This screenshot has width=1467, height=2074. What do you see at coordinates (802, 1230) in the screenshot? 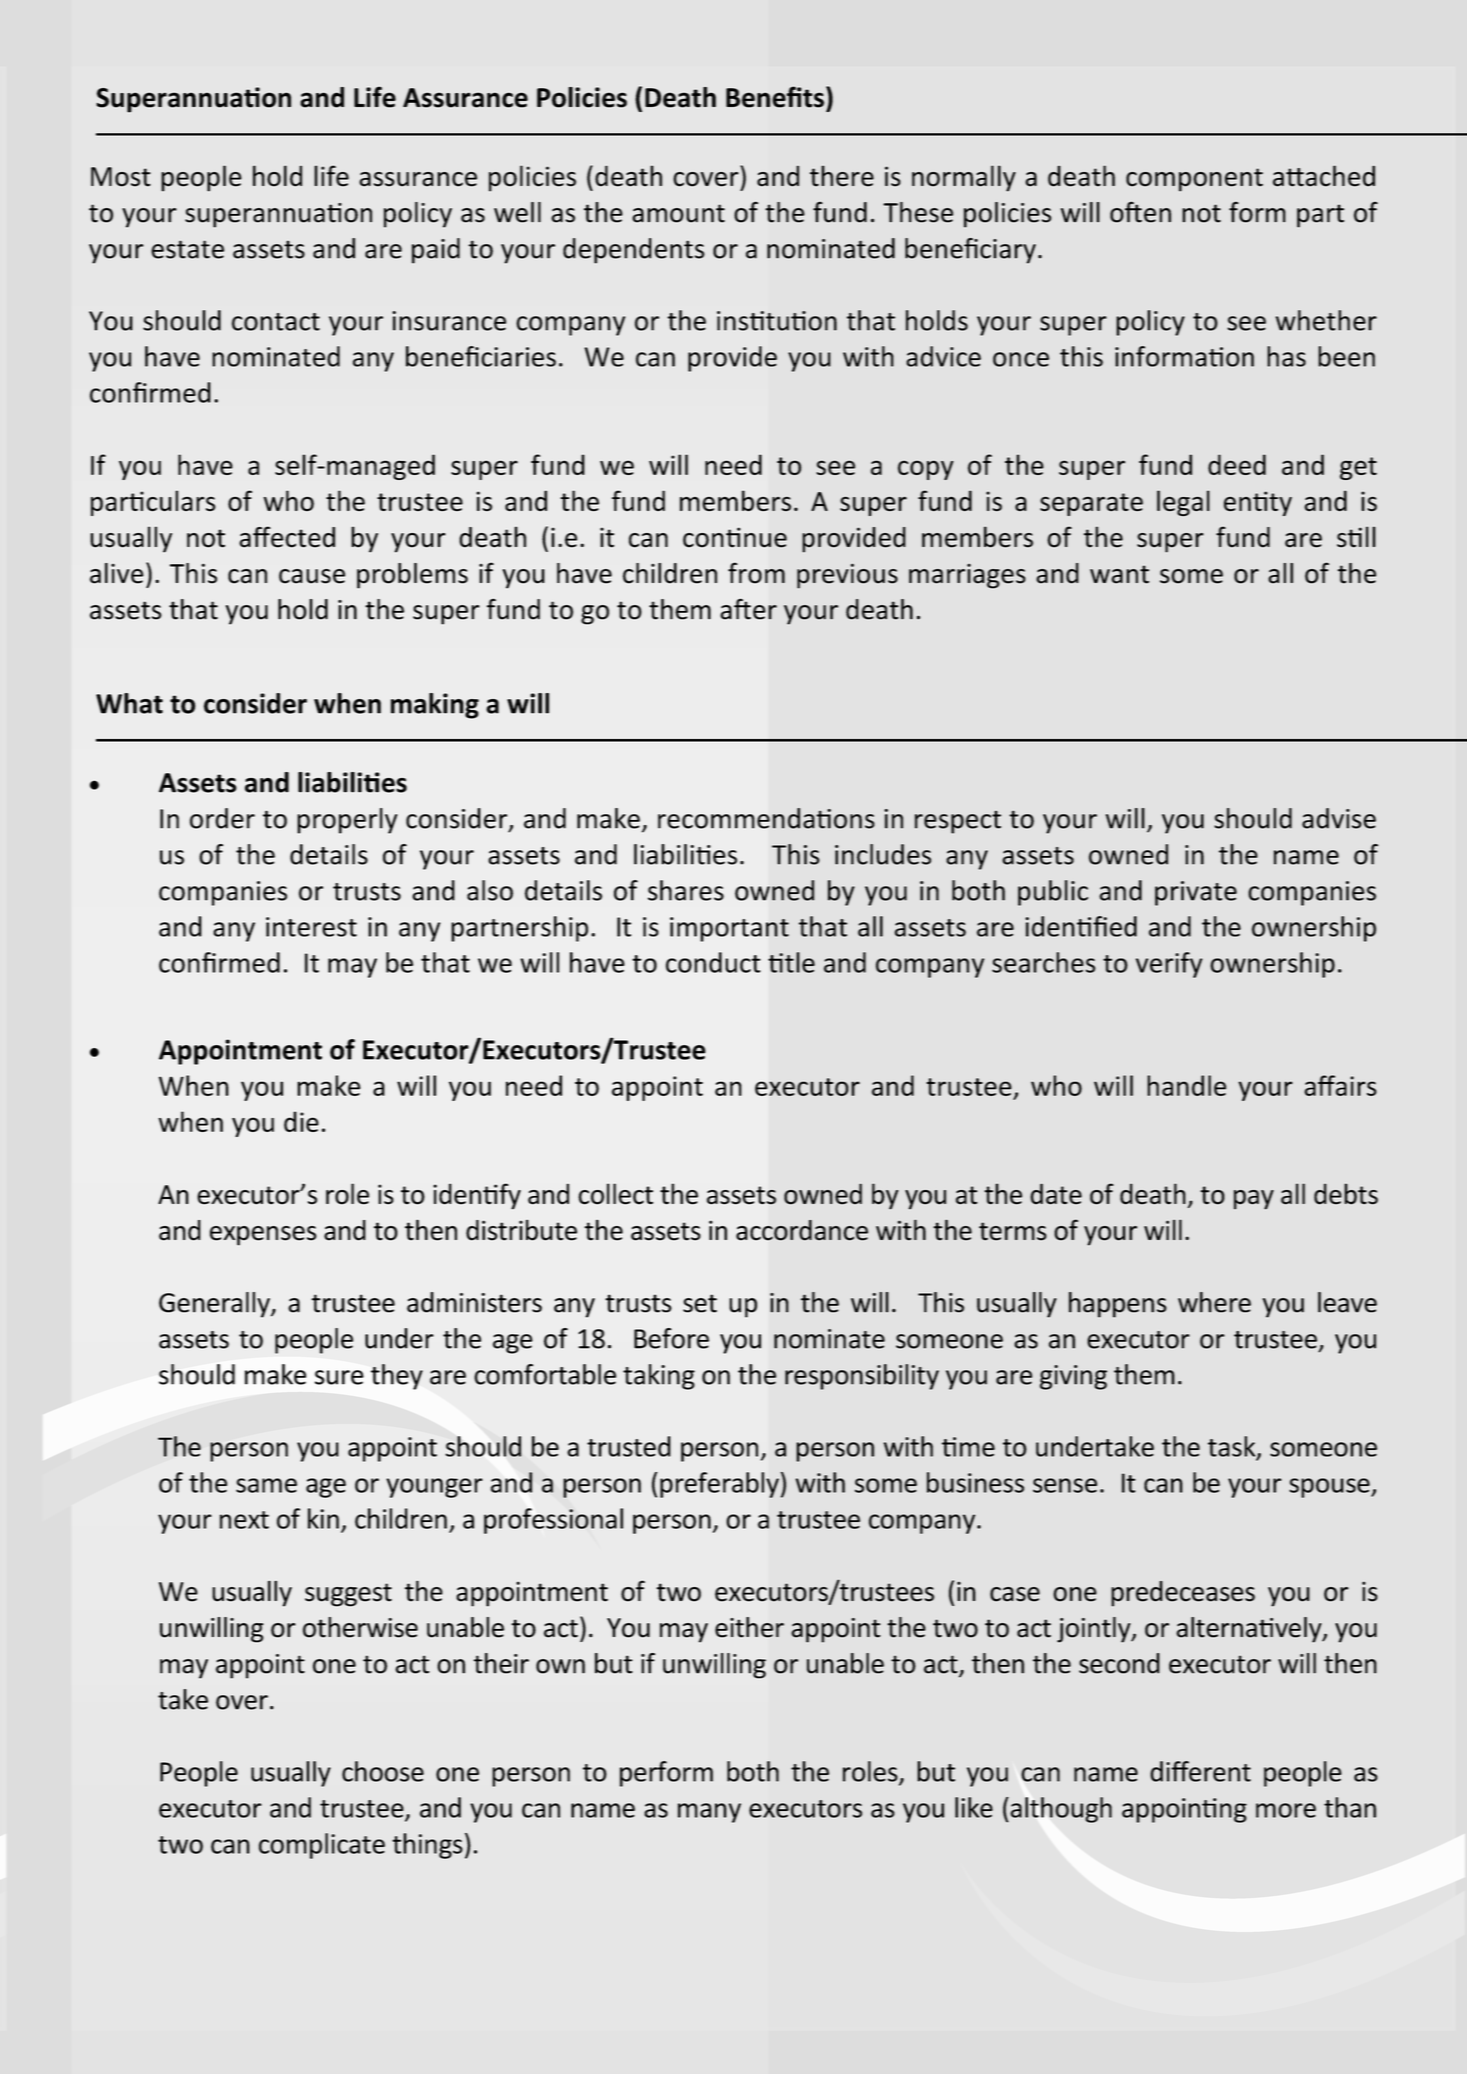
I see `accordance` at bounding box center [802, 1230].
